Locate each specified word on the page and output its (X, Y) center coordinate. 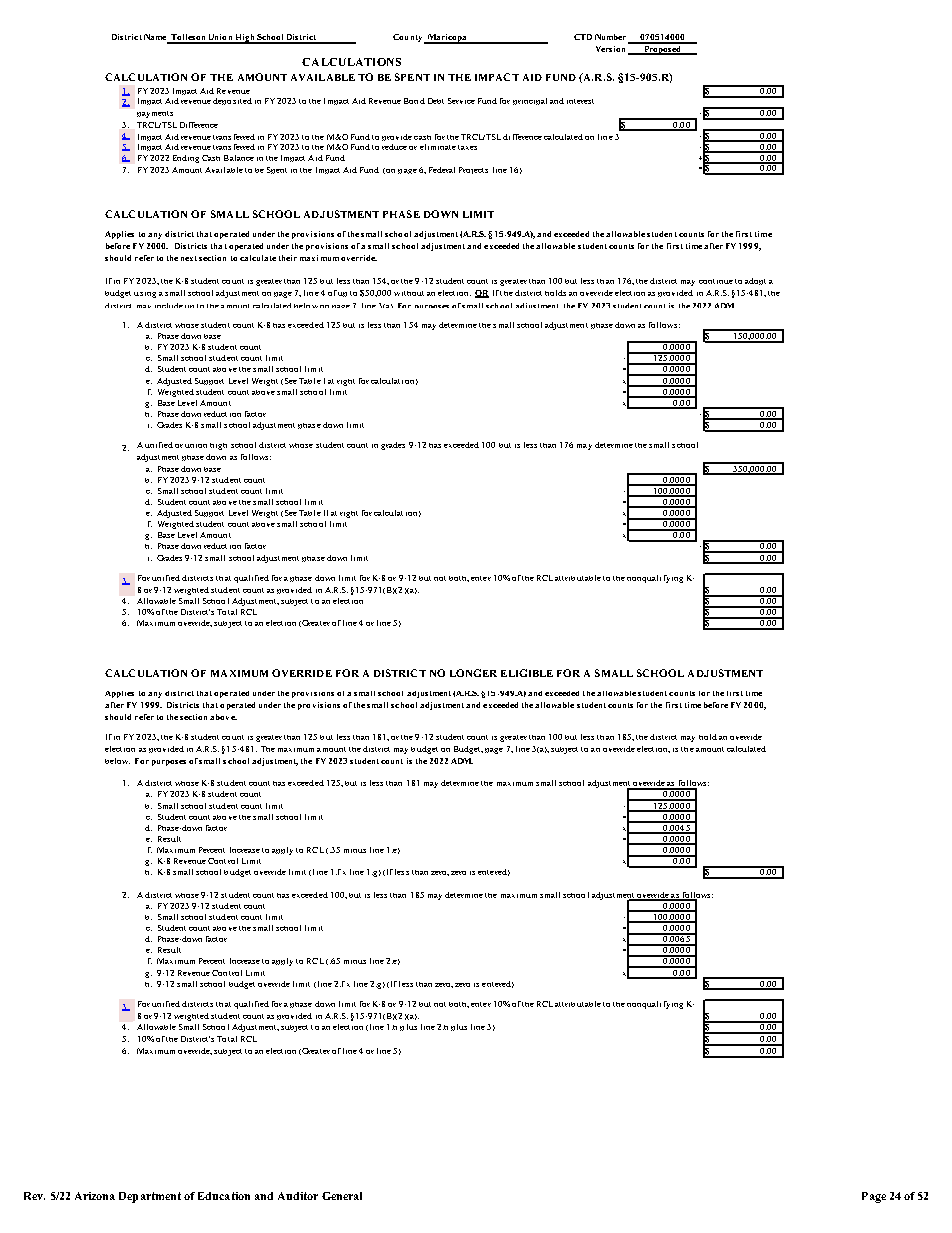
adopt (755, 281)
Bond (414, 101)
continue (716, 281)
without (409, 293)
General (342, 1196)
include (169, 305)
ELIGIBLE (527, 673)
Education (224, 1196)
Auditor (298, 1196)
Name (156, 38)
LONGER (473, 673)
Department (150, 1197)
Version (610, 49)
